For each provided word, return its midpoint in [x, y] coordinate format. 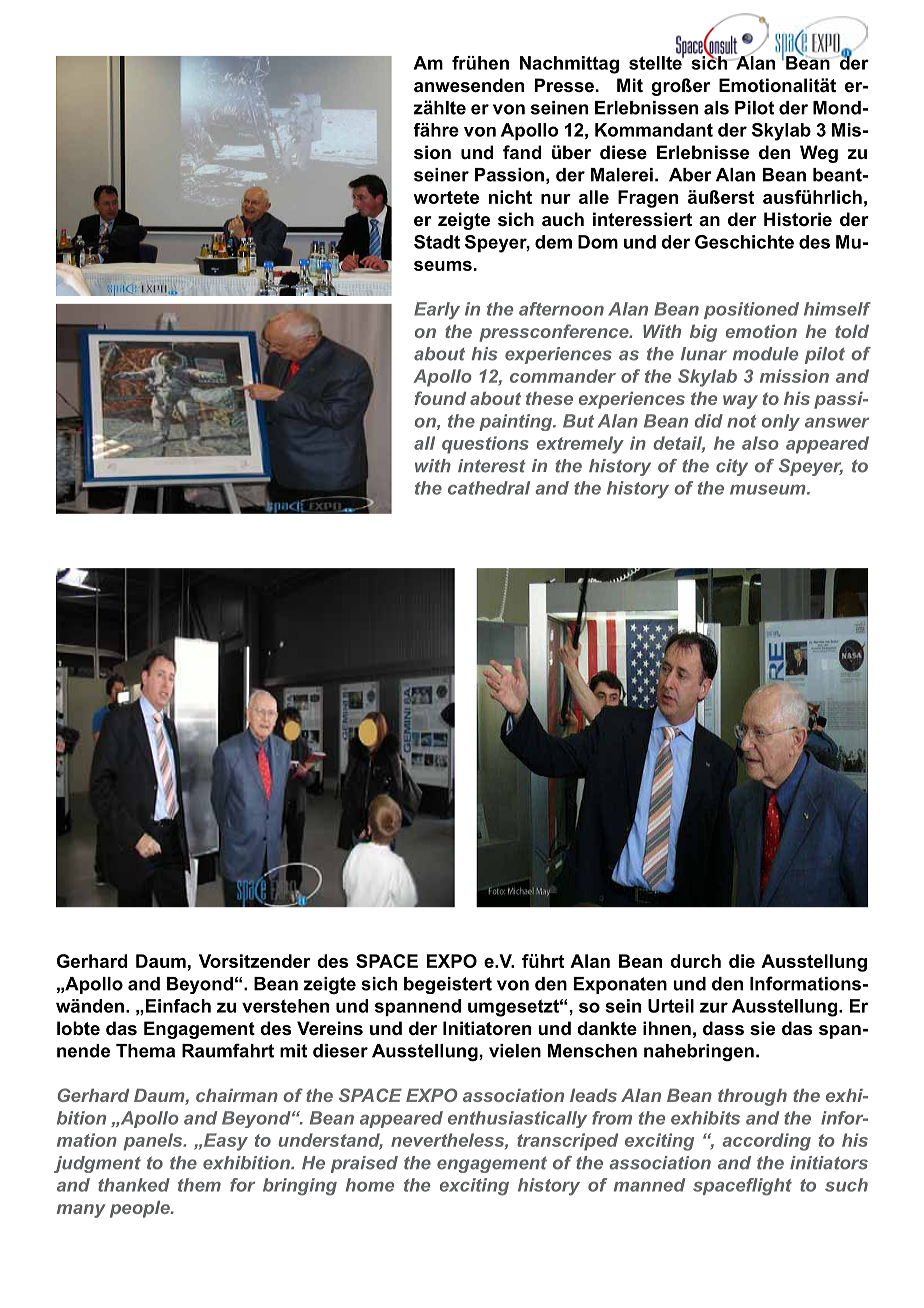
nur [556, 199]
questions [485, 445]
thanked [134, 1185]
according [766, 1142]
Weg [819, 154]
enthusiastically [517, 1119]
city [732, 467]
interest [491, 466]
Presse [564, 85]
